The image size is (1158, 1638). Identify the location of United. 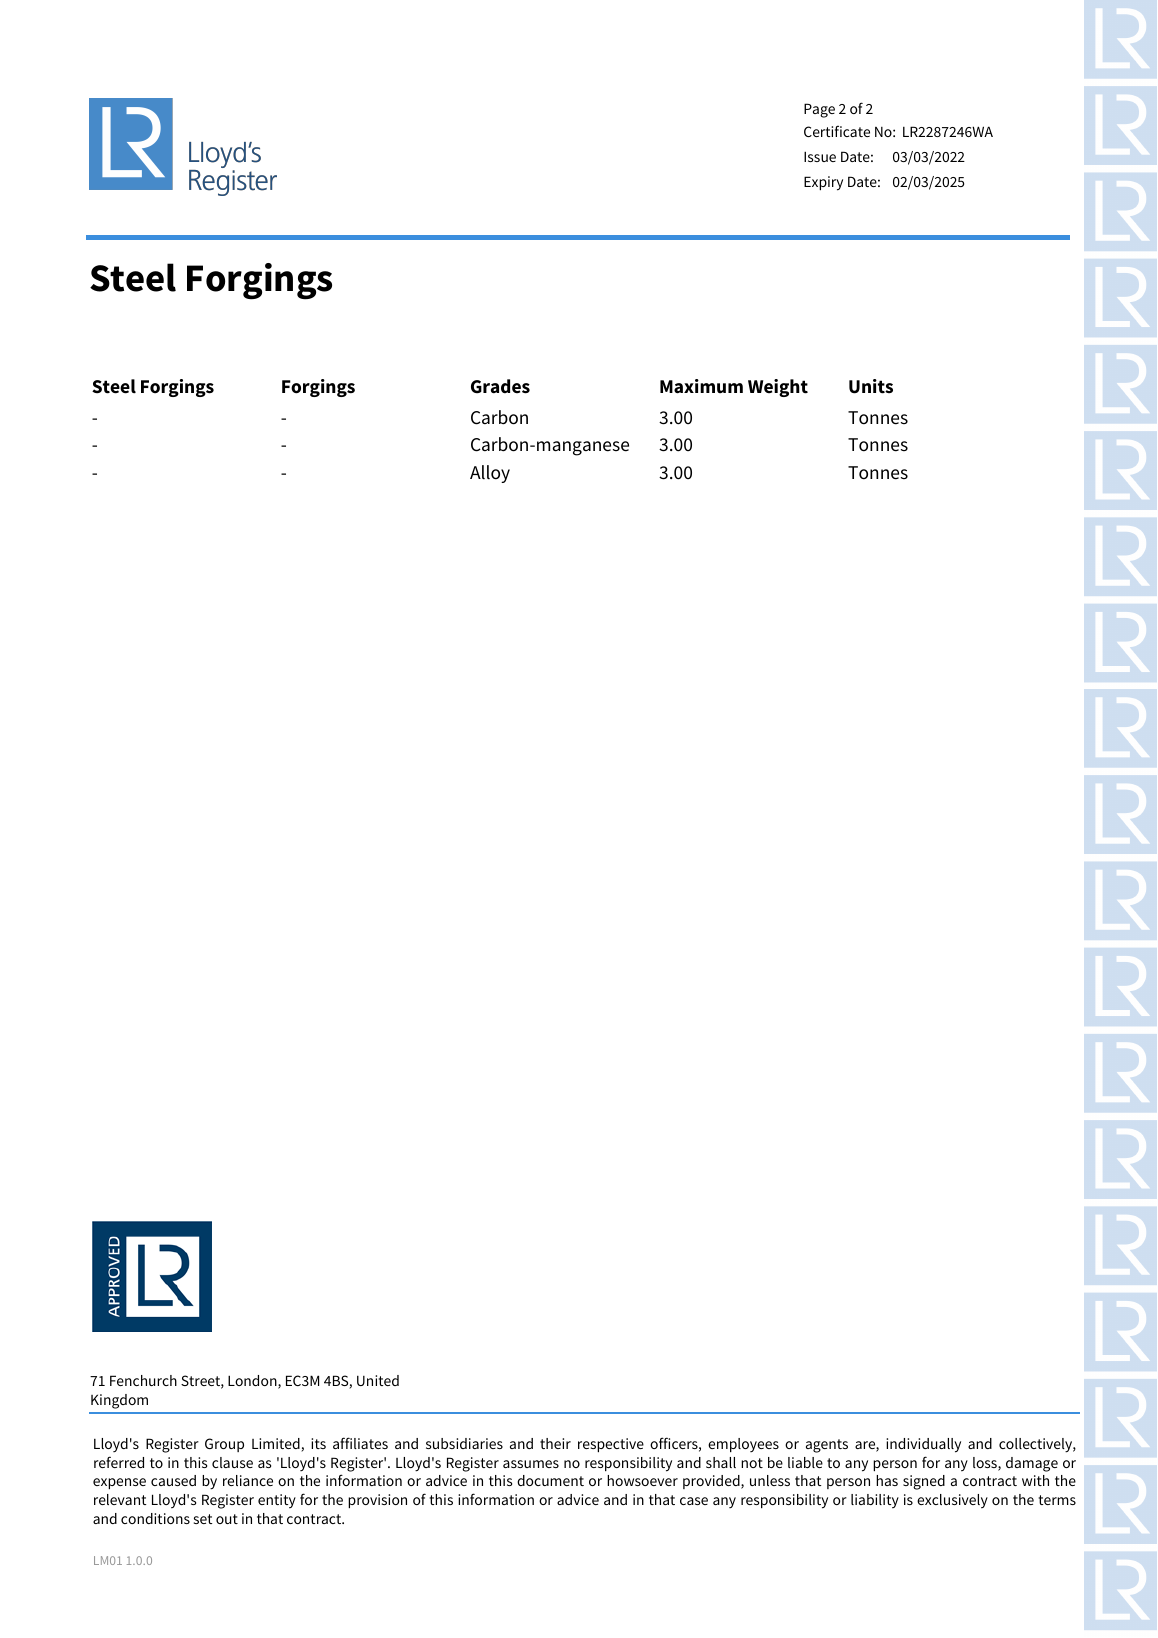
(378, 1380).
